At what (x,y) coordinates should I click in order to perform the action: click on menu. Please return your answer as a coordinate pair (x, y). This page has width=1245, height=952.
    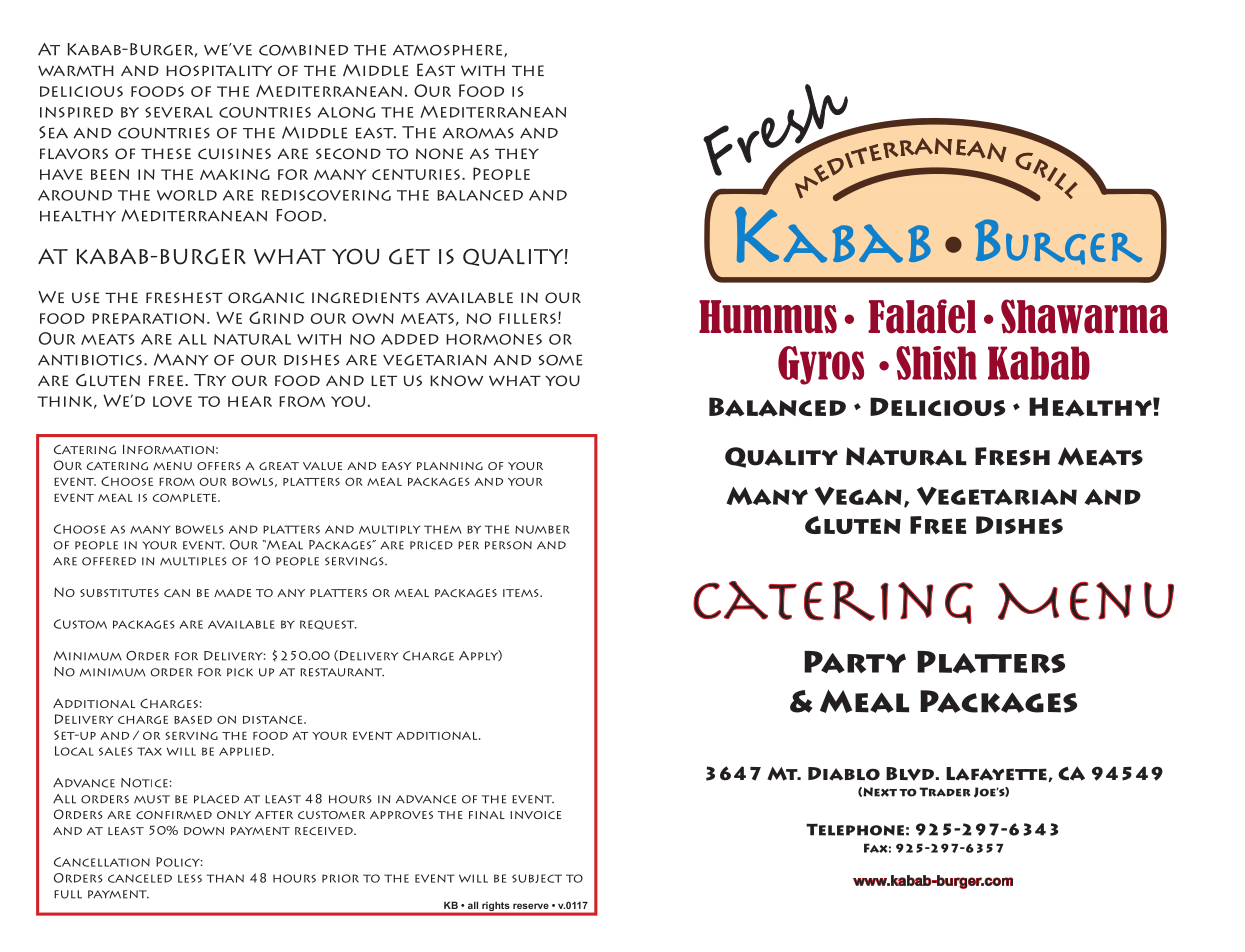
    Looking at the image, I should click on (172, 466).
